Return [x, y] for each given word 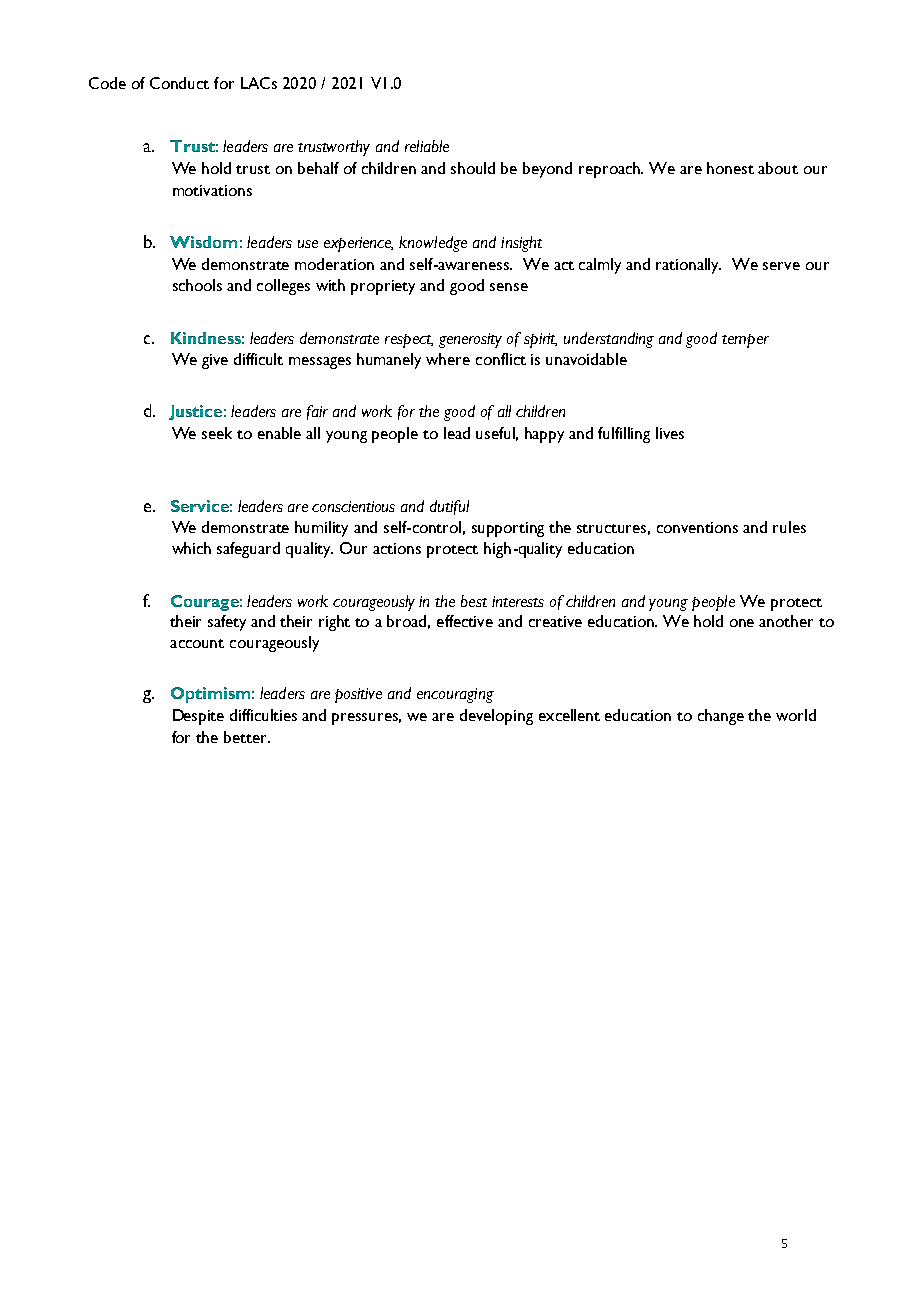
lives [670, 433]
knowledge [433, 244]
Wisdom [203, 242]
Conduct [179, 83]
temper [745, 341]
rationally [688, 266]
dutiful [449, 507]
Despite [198, 717]
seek [217, 433]
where [448, 359]
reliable [427, 146]
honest [730, 168]
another [786, 621]
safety [227, 623]
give [215, 361]
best [474, 601]
